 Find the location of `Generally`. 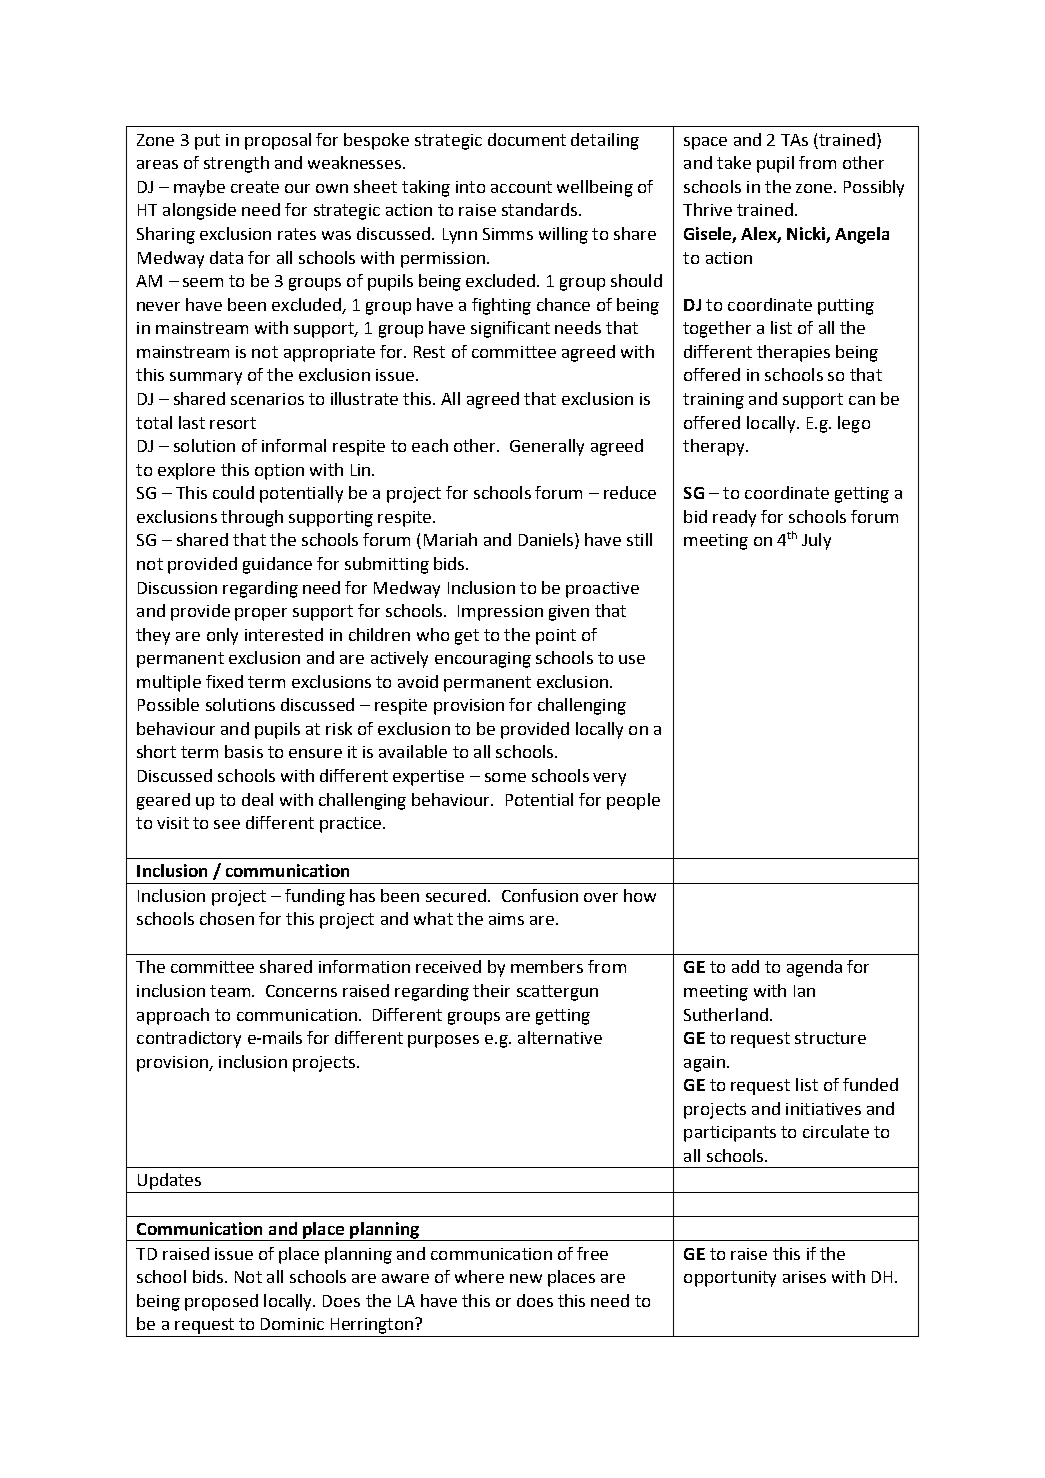

Generally is located at coordinates (547, 447).
